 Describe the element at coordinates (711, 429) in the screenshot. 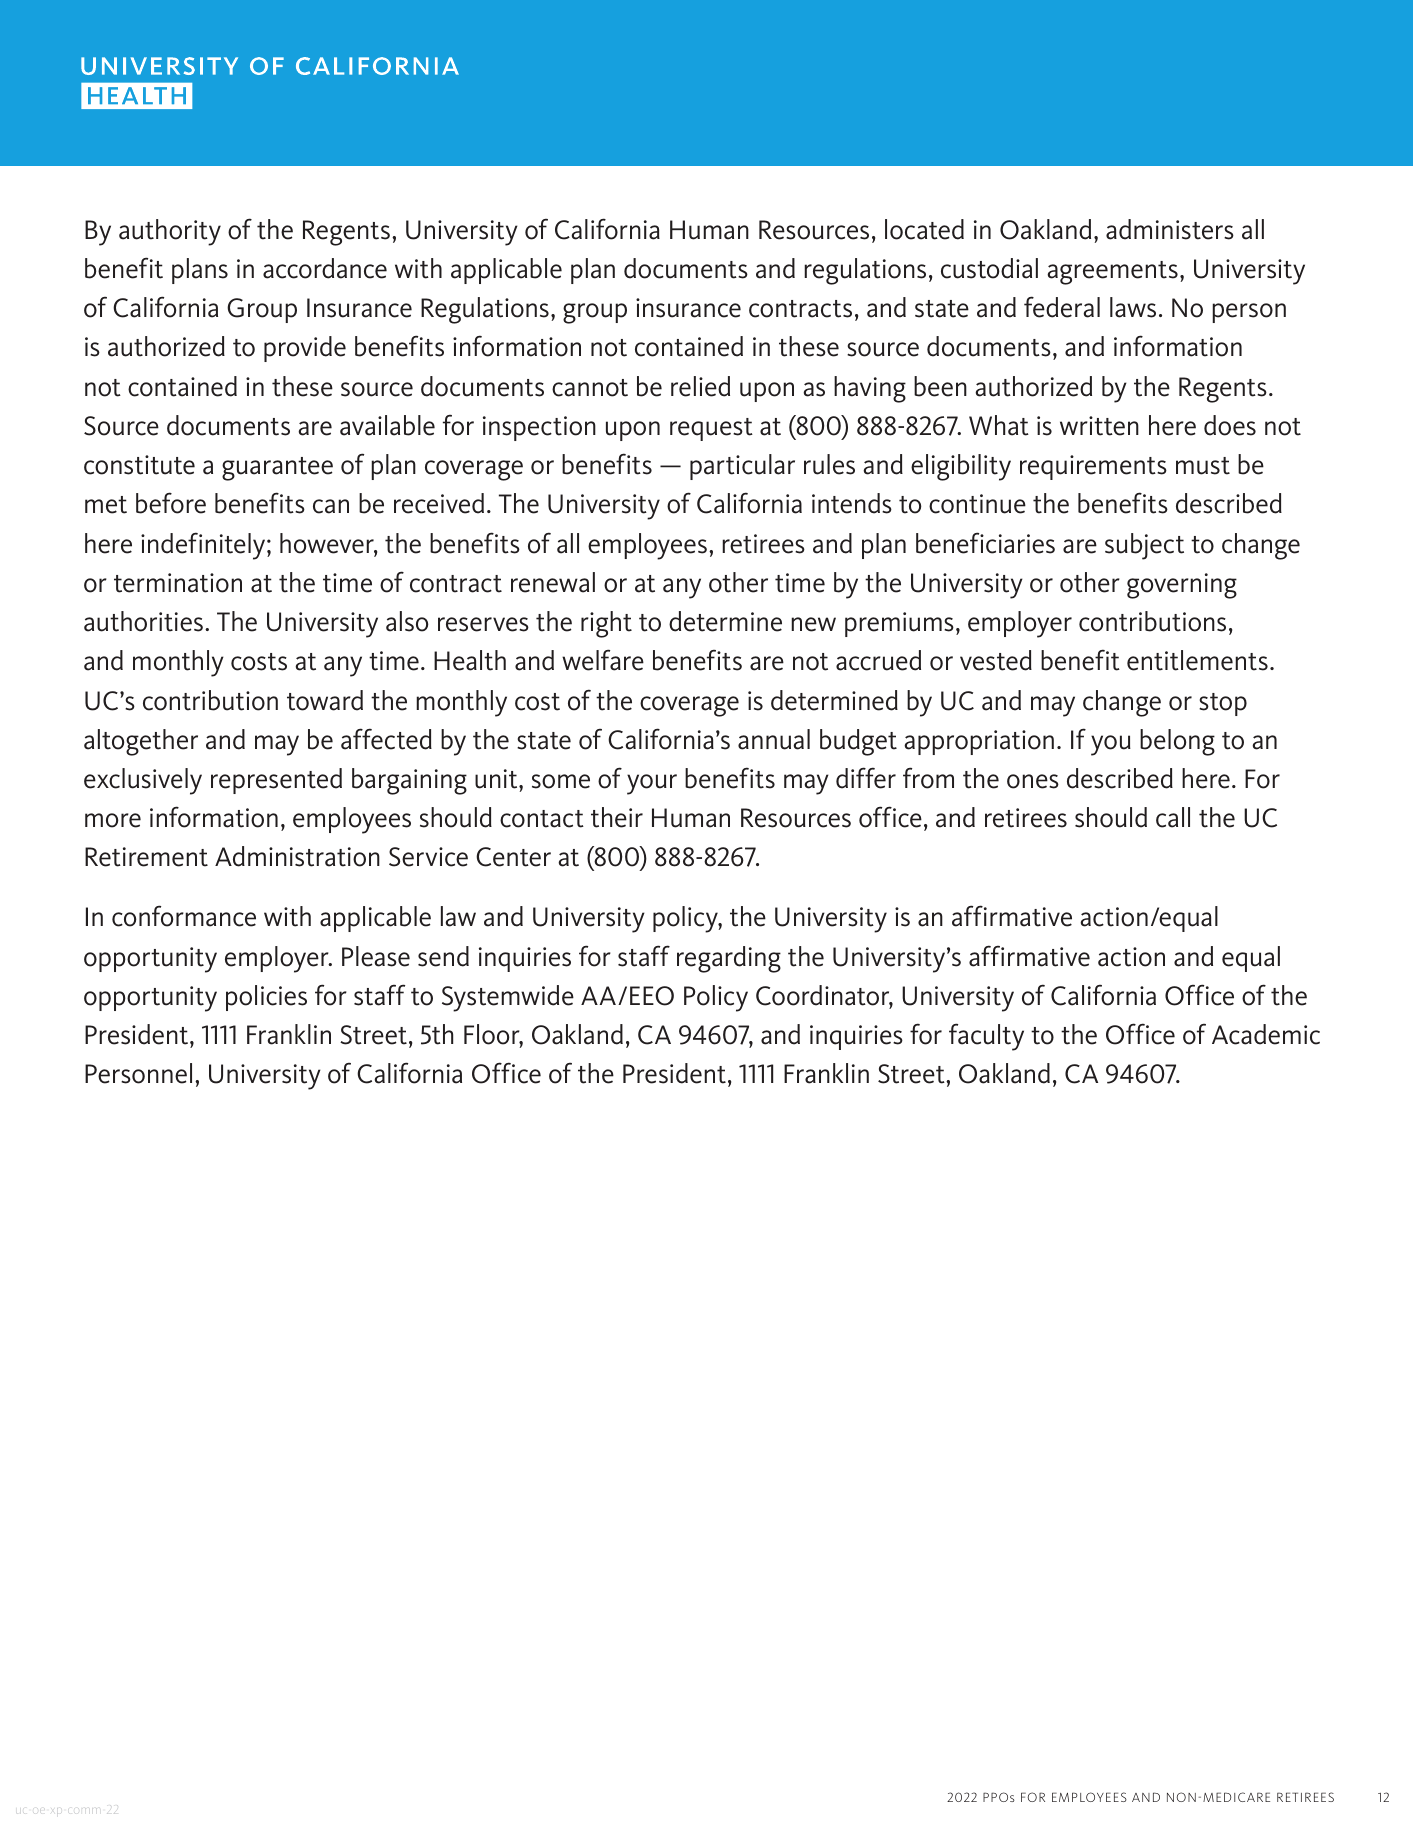

I see `request` at that location.
